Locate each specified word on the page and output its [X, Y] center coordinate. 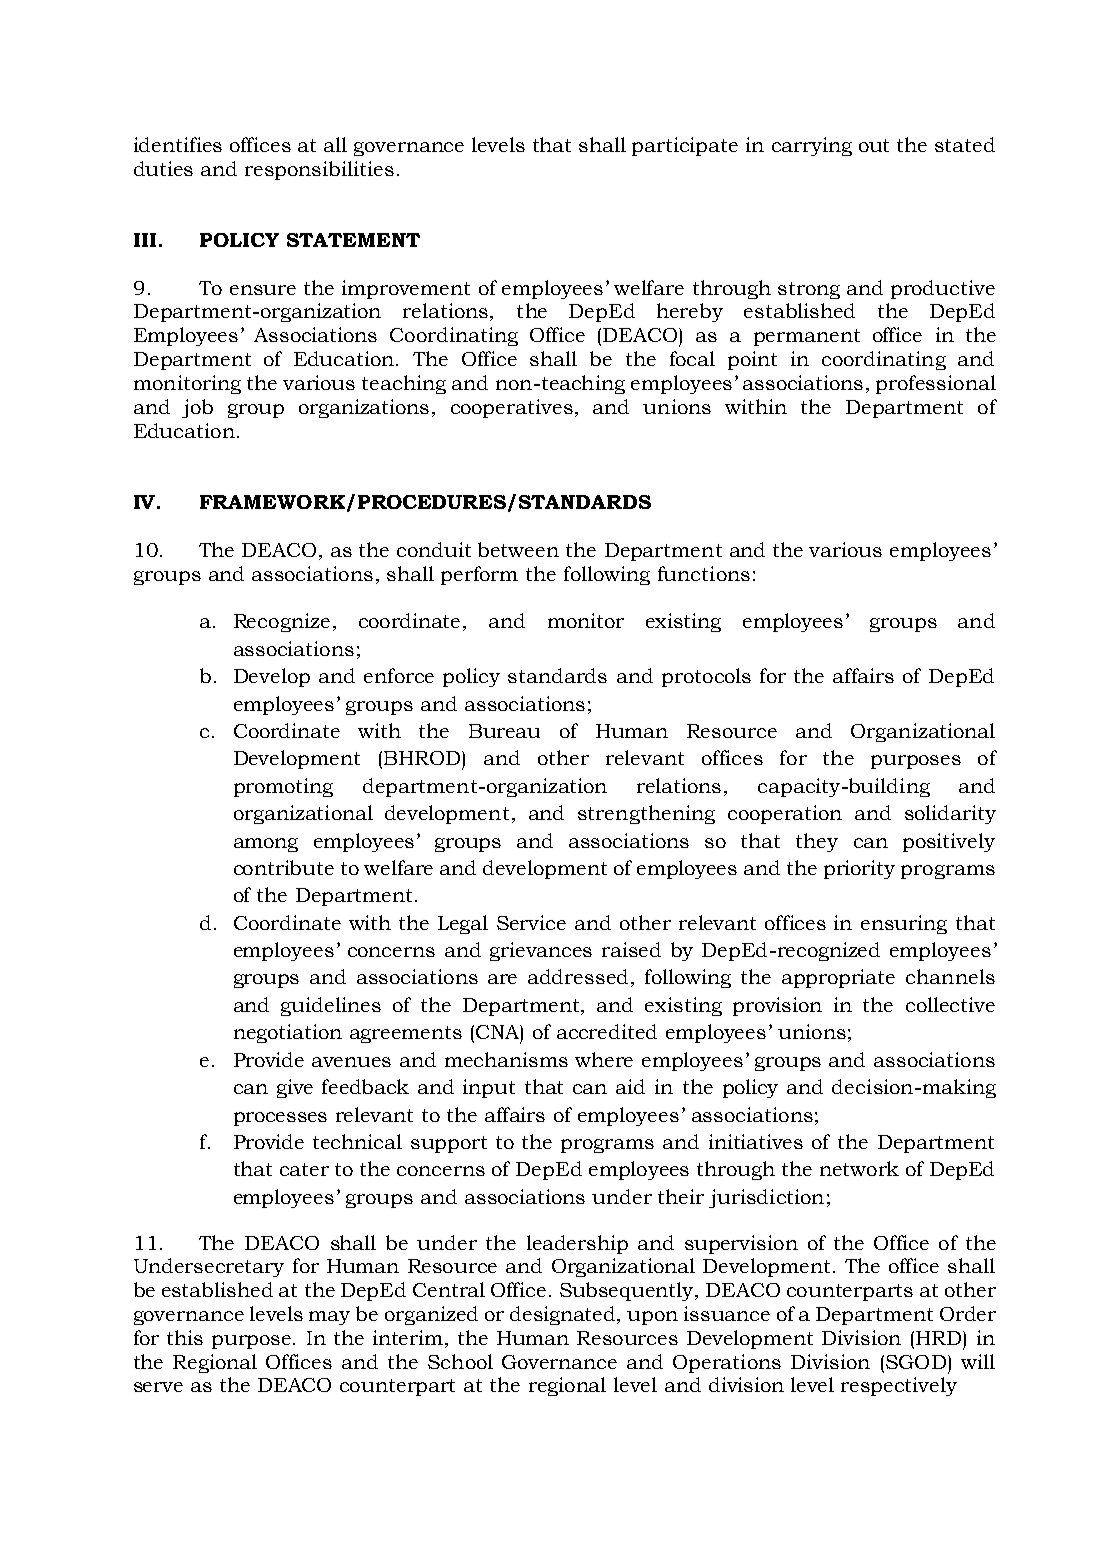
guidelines [331, 1006]
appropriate [838, 978]
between [518, 549]
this [185, 1337]
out [874, 145]
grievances [541, 951]
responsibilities [319, 170]
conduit [434, 549]
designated [564, 1315]
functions [704, 573]
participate [685, 146]
